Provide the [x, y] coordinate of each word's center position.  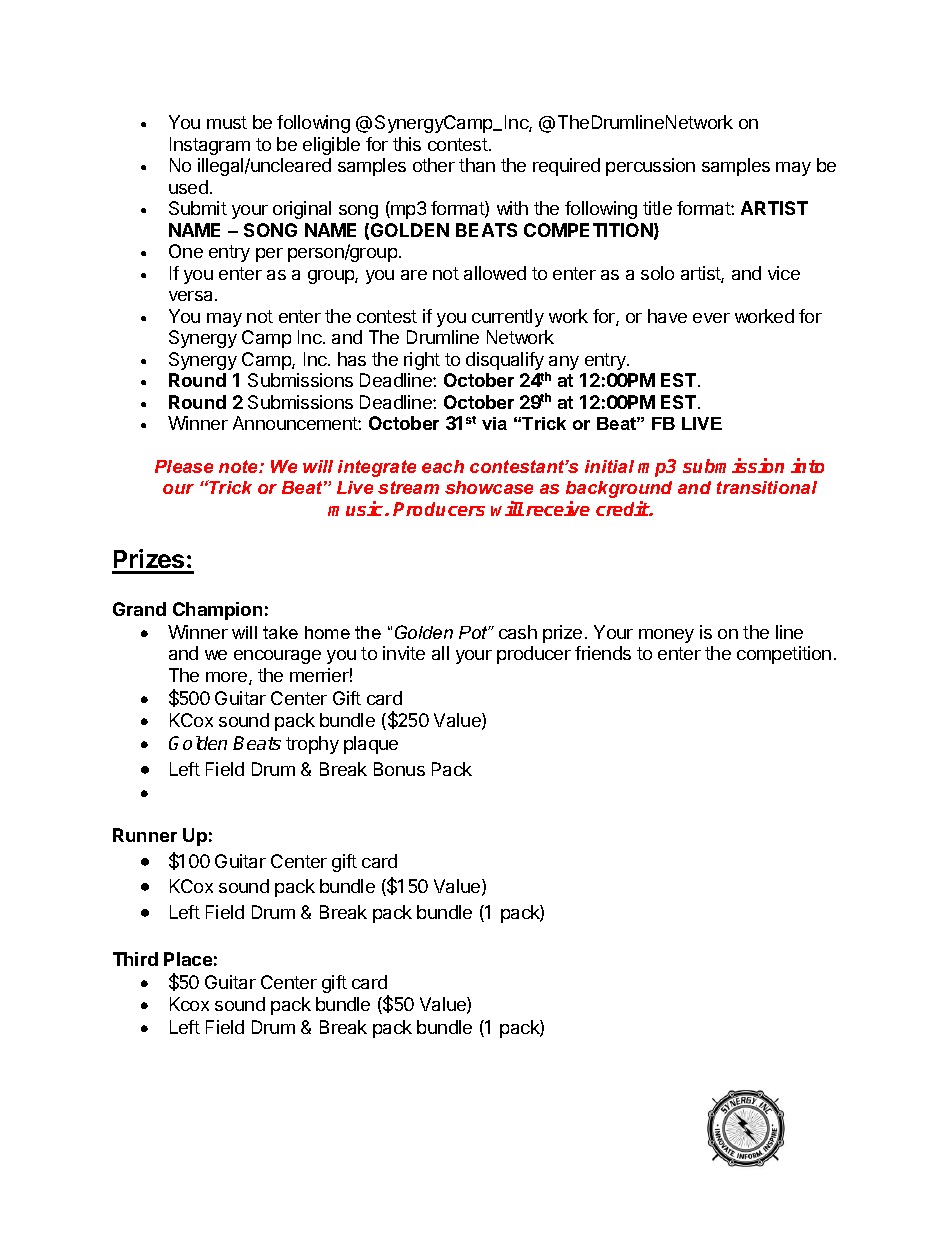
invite [404, 653]
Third [135, 959]
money [666, 636]
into [807, 465]
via [494, 423]
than [477, 165]
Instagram [210, 146]
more [228, 678]
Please [184, 466]
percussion [650, 167]
